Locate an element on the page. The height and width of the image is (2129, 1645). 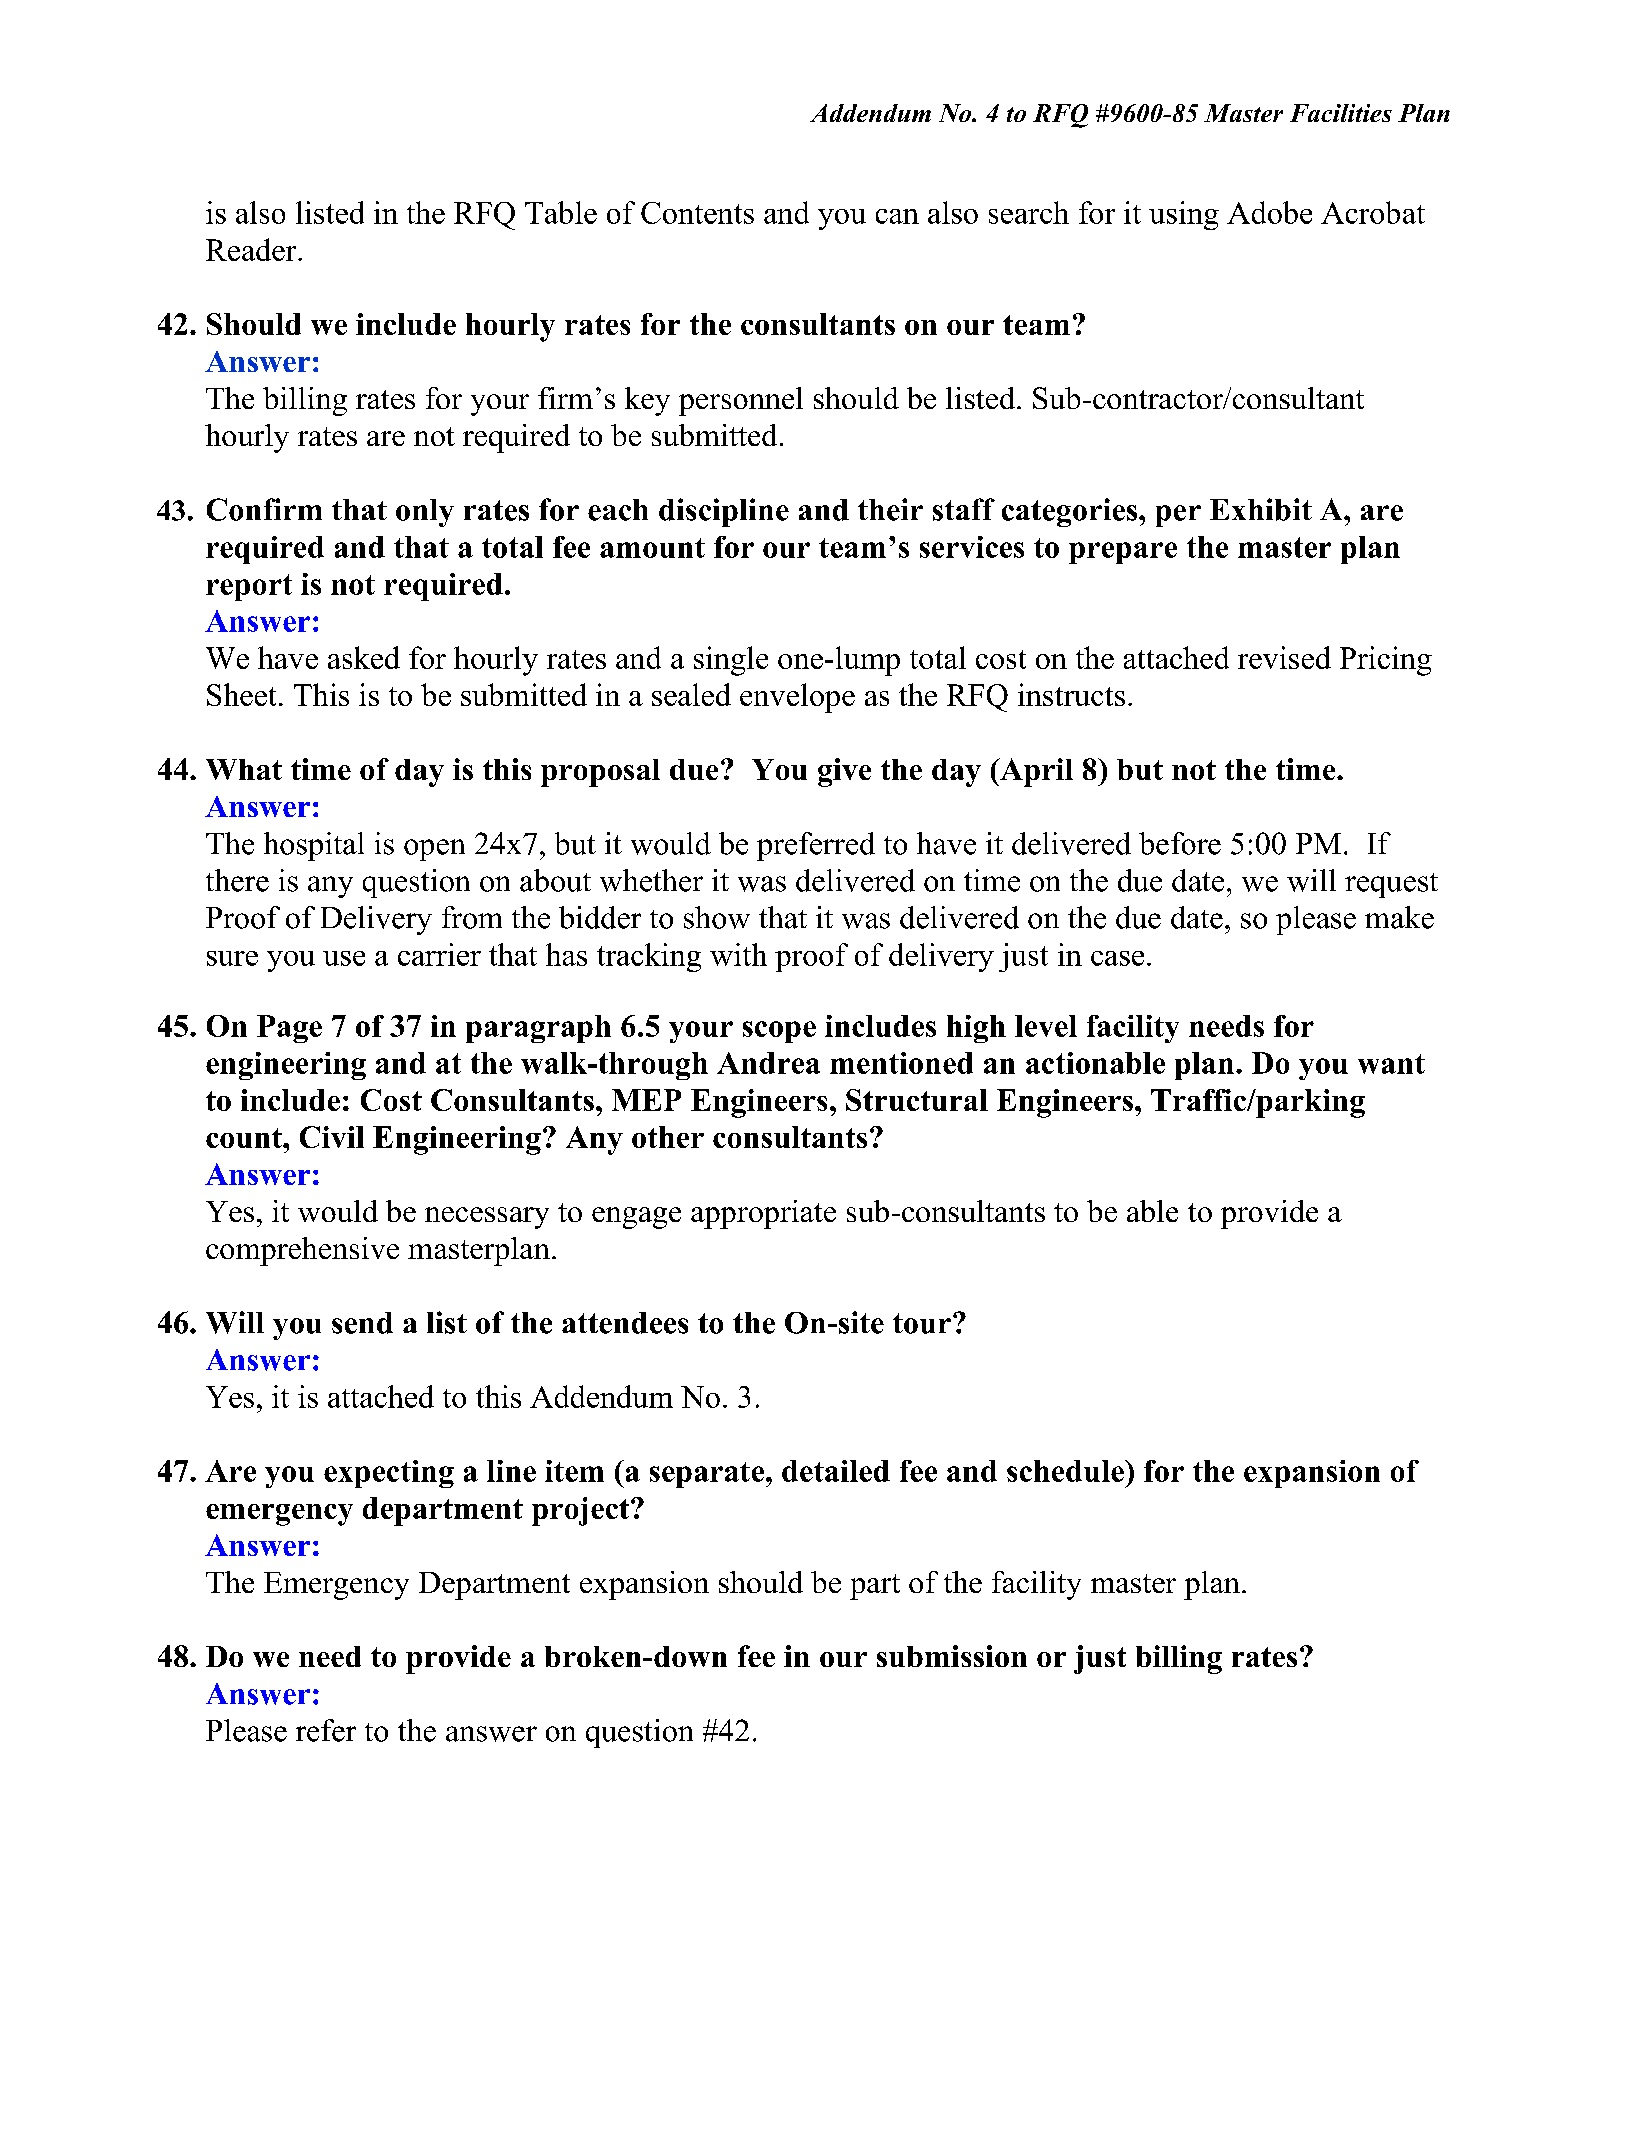
schedule is located at coordinates (1066, 1471).
